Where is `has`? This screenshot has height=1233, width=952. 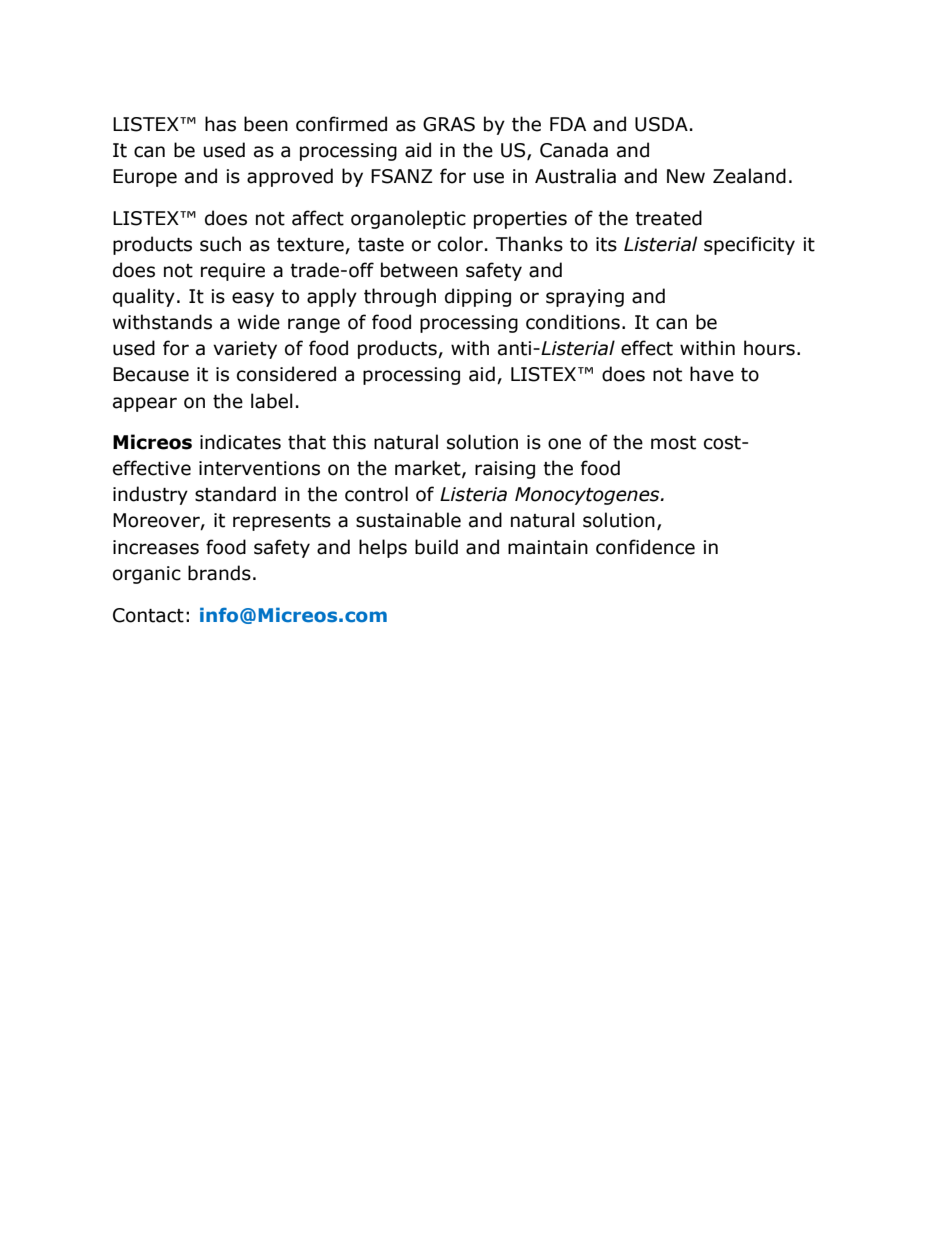
has is located at coordinates (220, 124).
